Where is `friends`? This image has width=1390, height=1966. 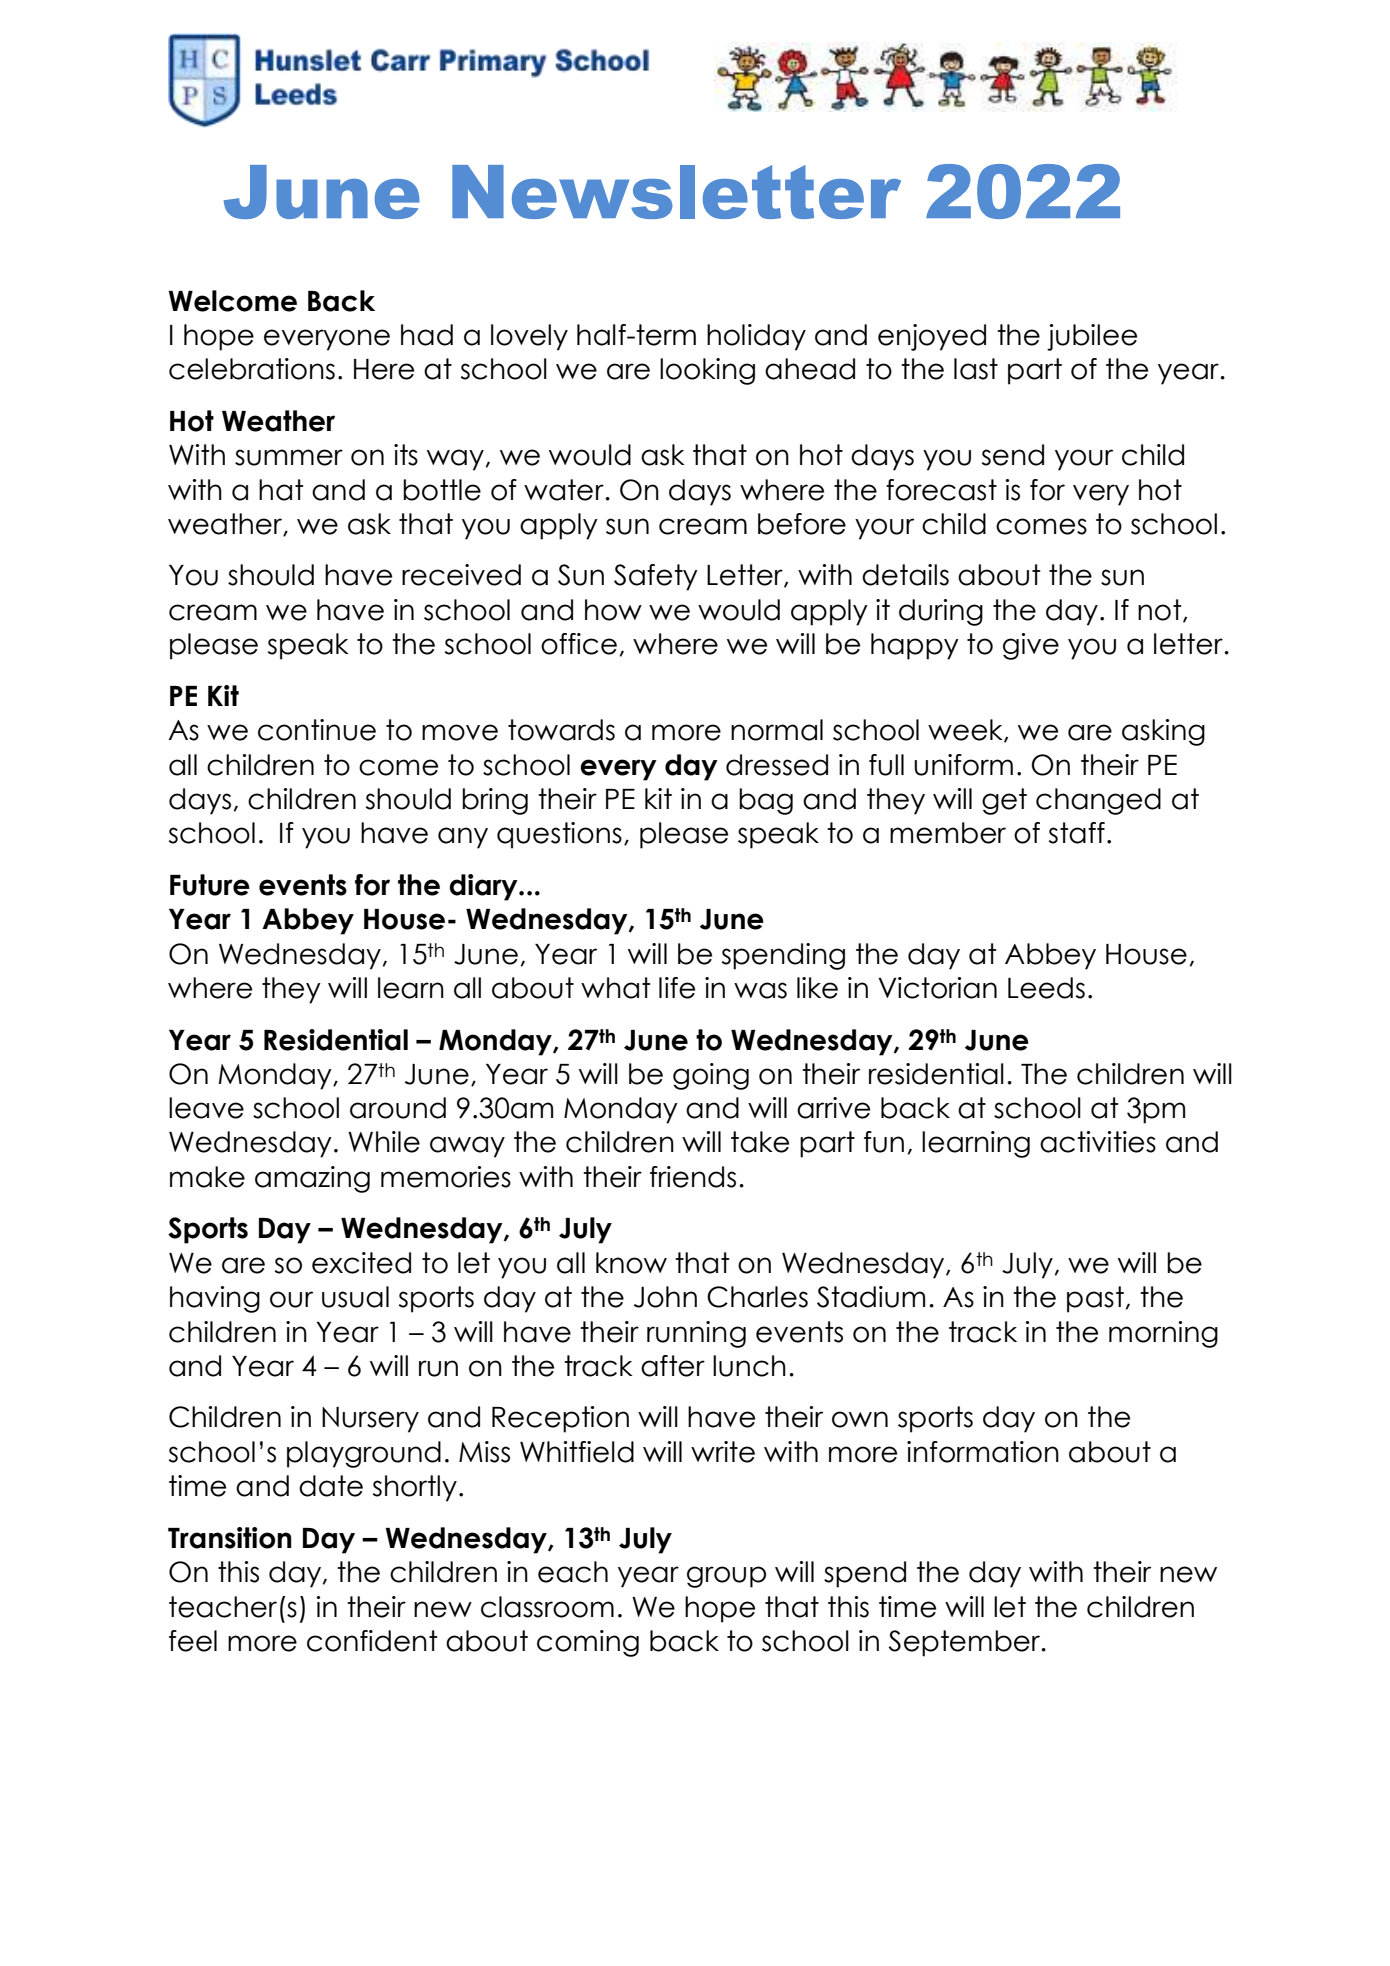 friends is located at coordinates (693, 1177).
